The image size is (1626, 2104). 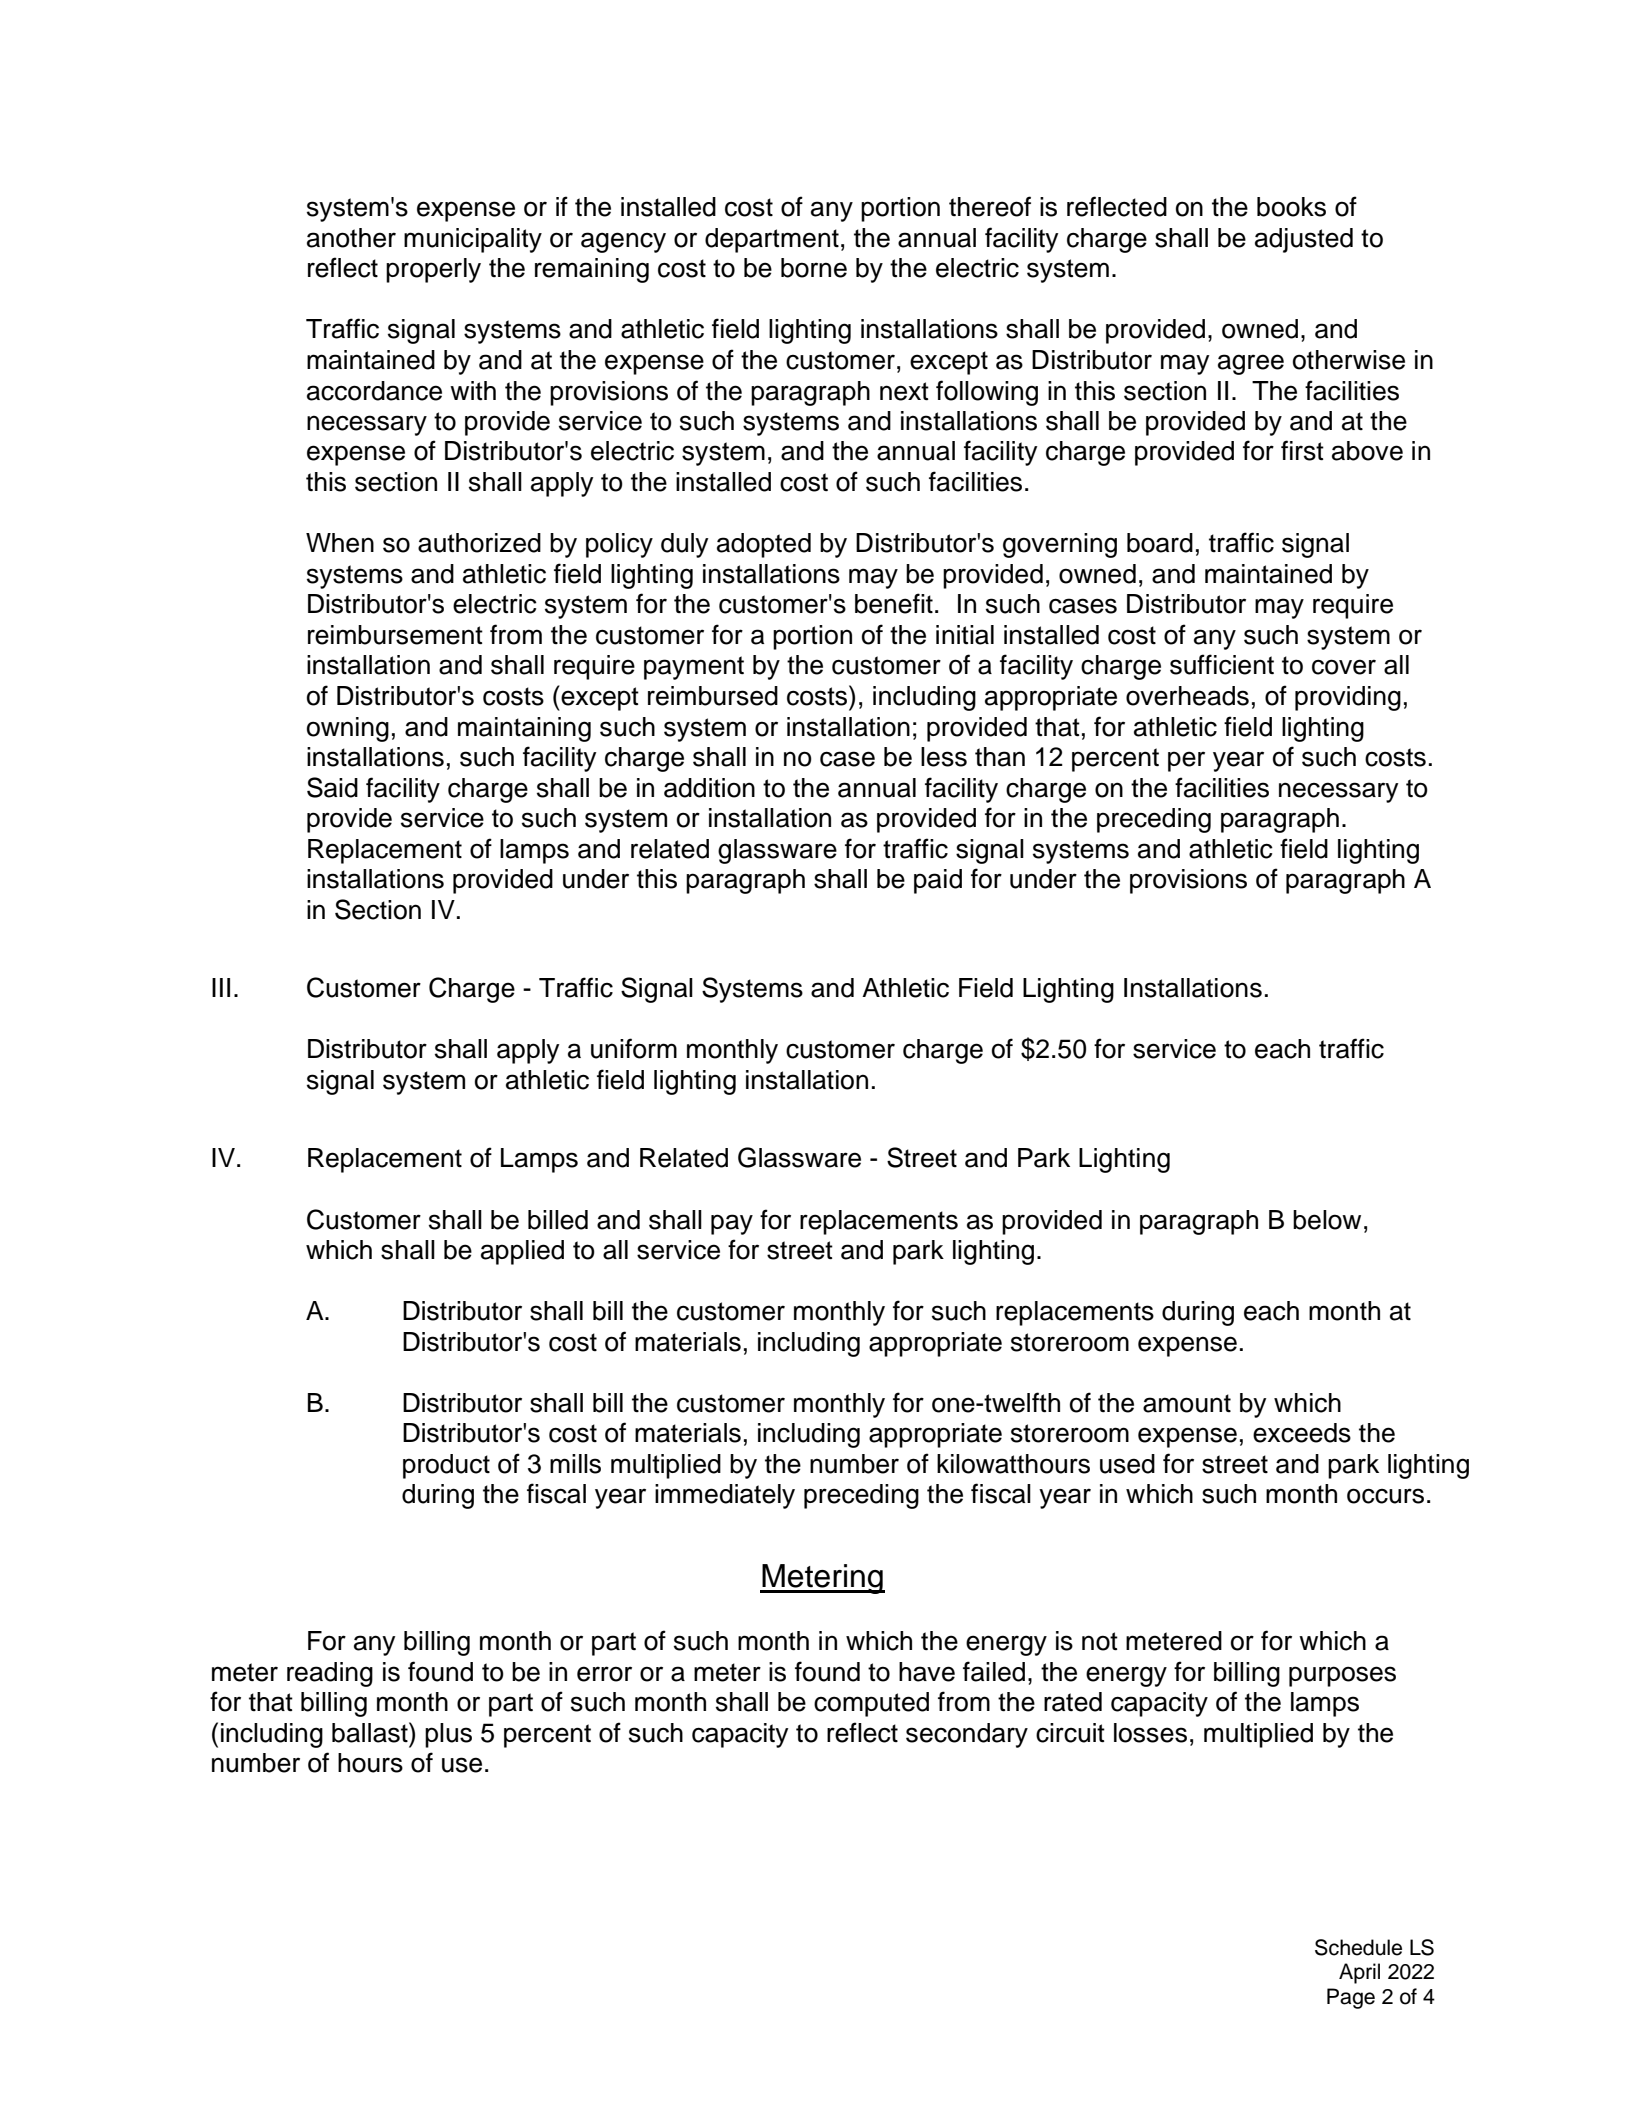 I want to click on immediately, so click(x=725, y=1496).
